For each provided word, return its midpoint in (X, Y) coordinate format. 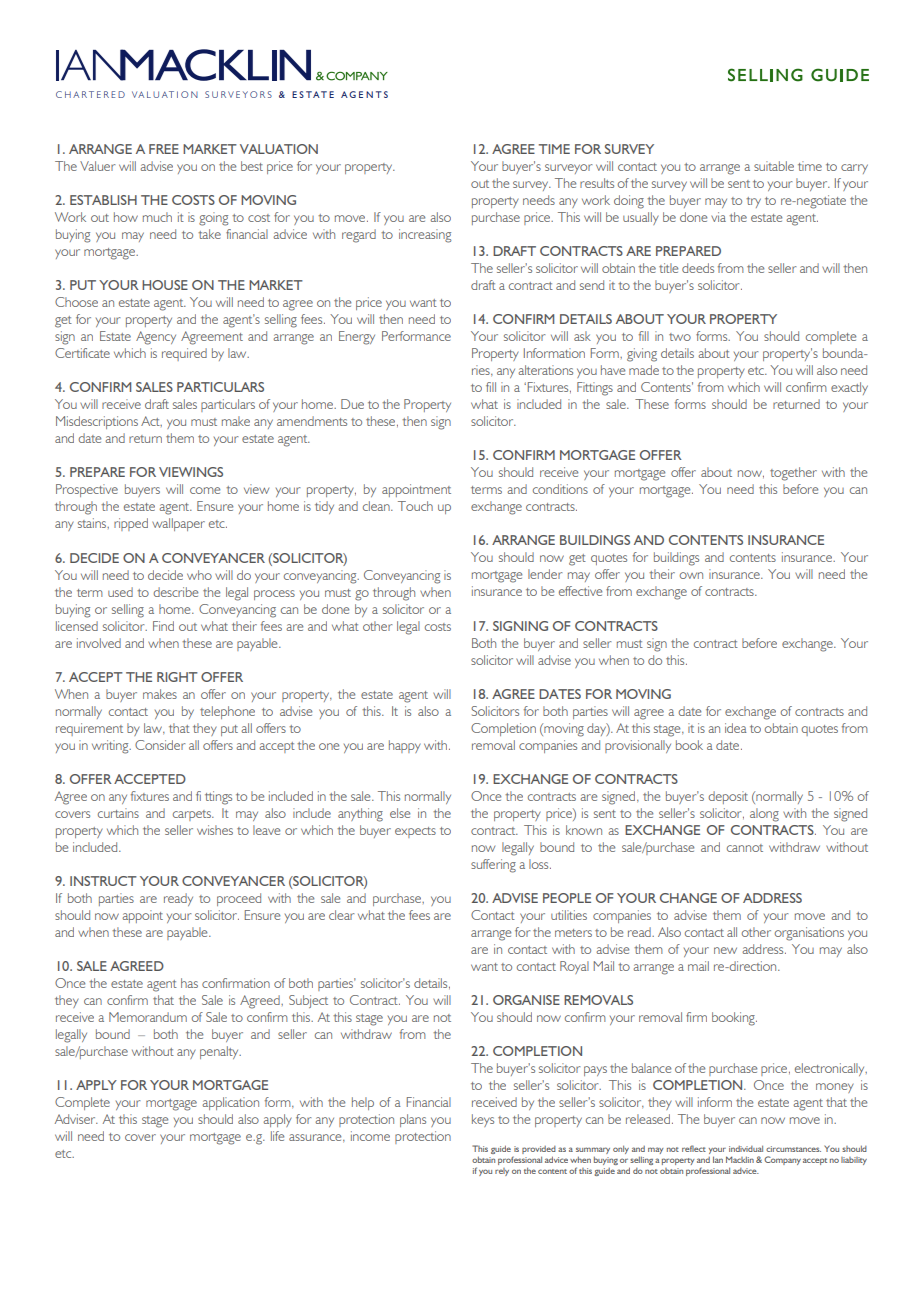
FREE (164, 149)
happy (405, 746)
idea (736, 728)
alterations (545, 370)
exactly (849, 388)
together (793, 474)
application (230, 1103)
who (199, 575)
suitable (774, 166)
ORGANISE (526, 1000)
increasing (425, 236)
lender (545, 574)
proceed (239, 899)
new (725, 950)
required (184, 354)
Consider (160, 745)
